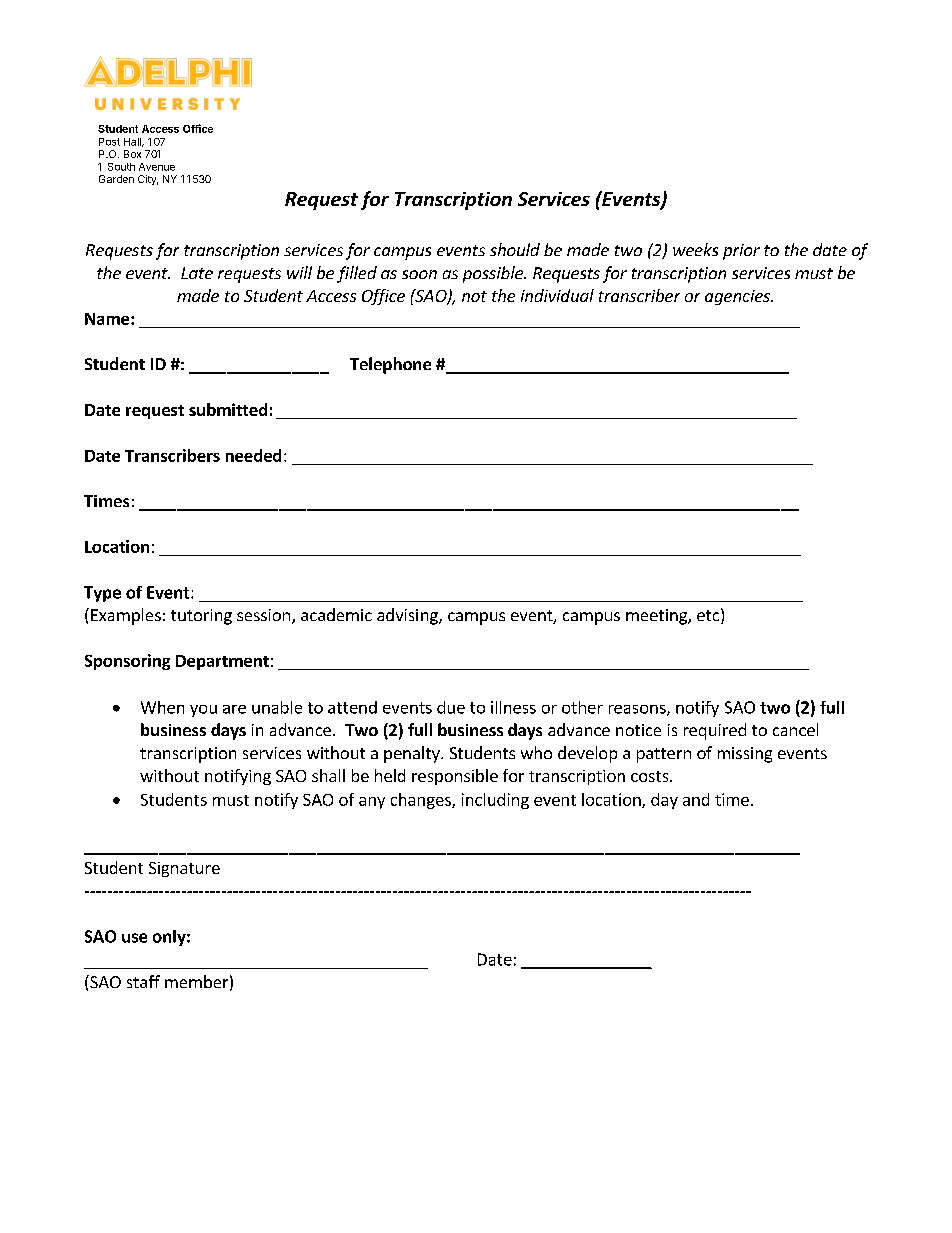 The image size is (952, 1233). Describe the element at coordinates (638, 710) in the document. I see `reasons` at that location.
